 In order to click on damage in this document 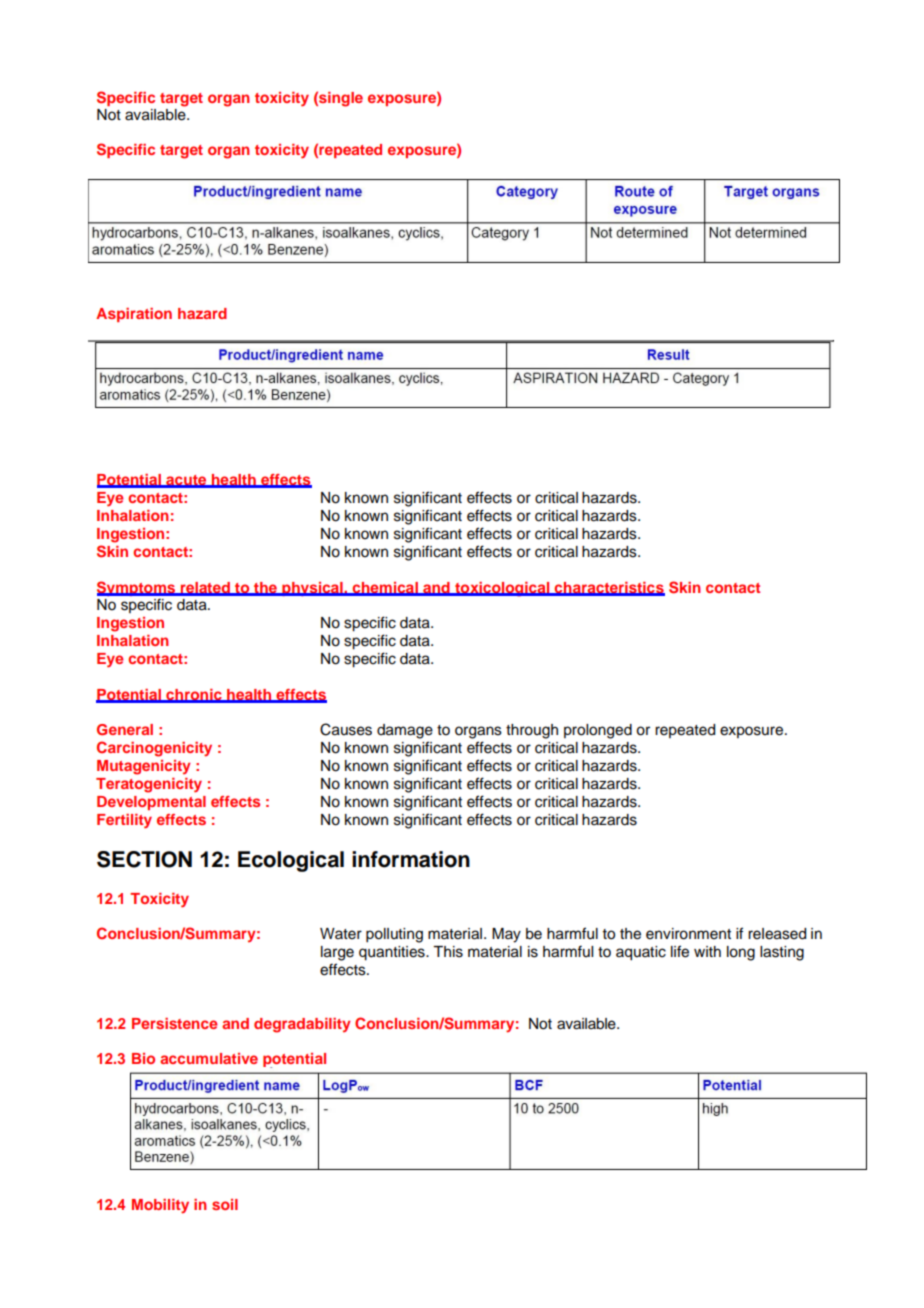, I will do `click(405, 731)`.
